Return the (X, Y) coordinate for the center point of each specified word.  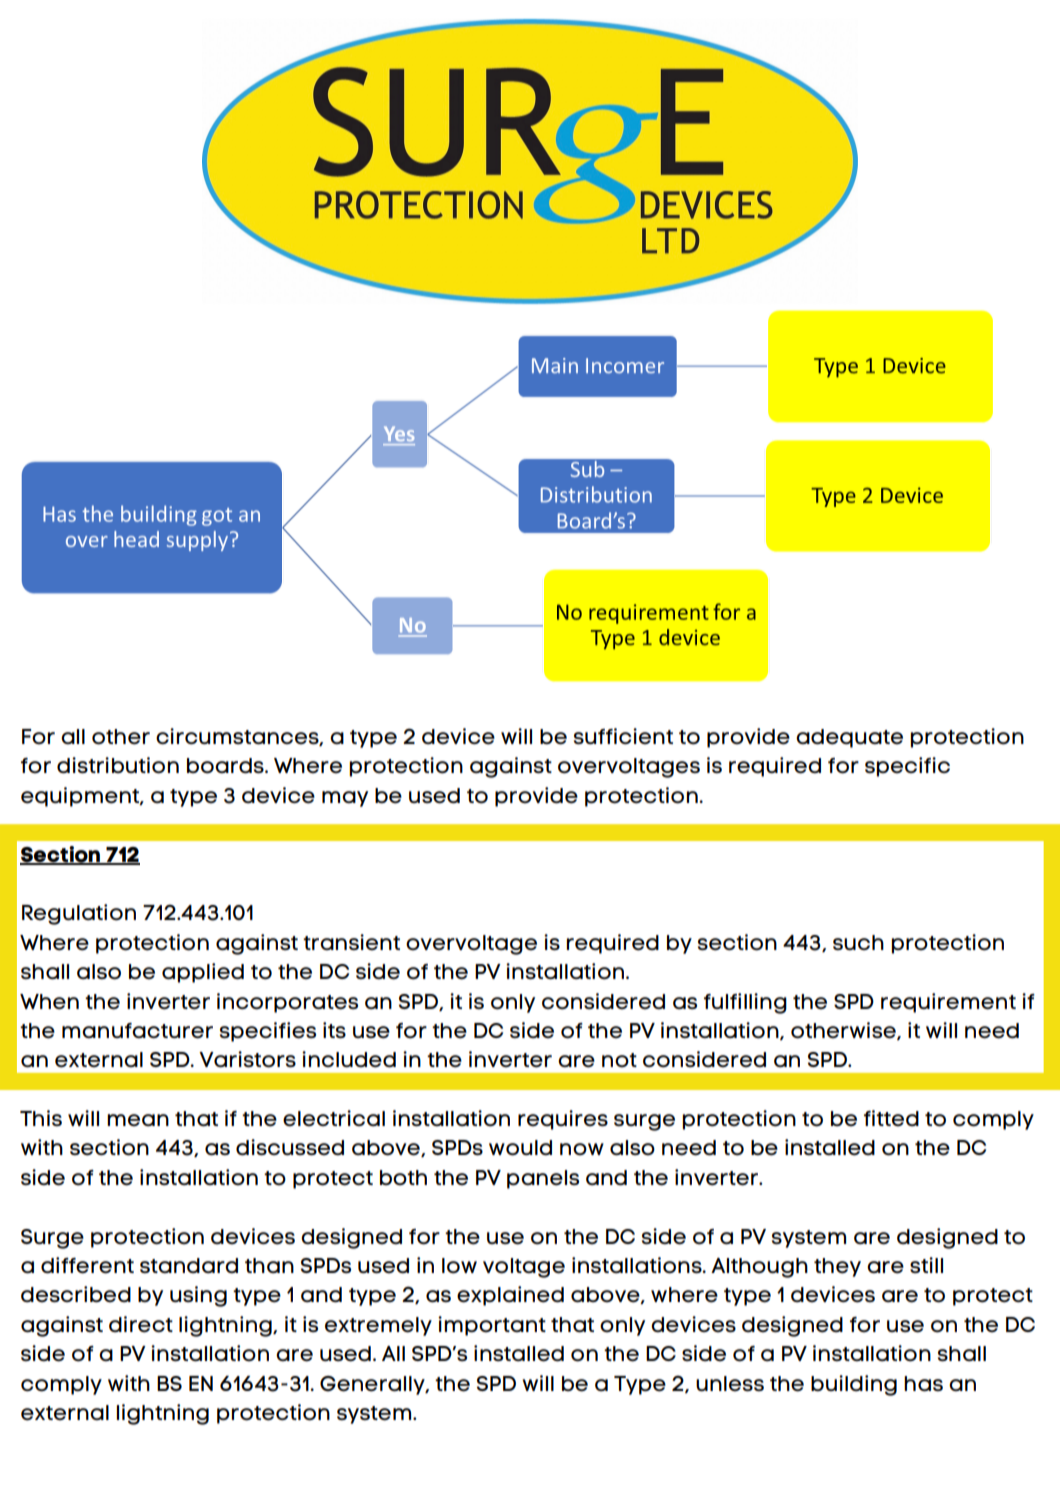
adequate (849, 738)
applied (203, 973)
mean (138, 1120)
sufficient (623, 736)
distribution (118, 765)
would (520, 1148)
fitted (891, 1118)
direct (141, 1324)
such (858, 942)
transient (351, 942)
